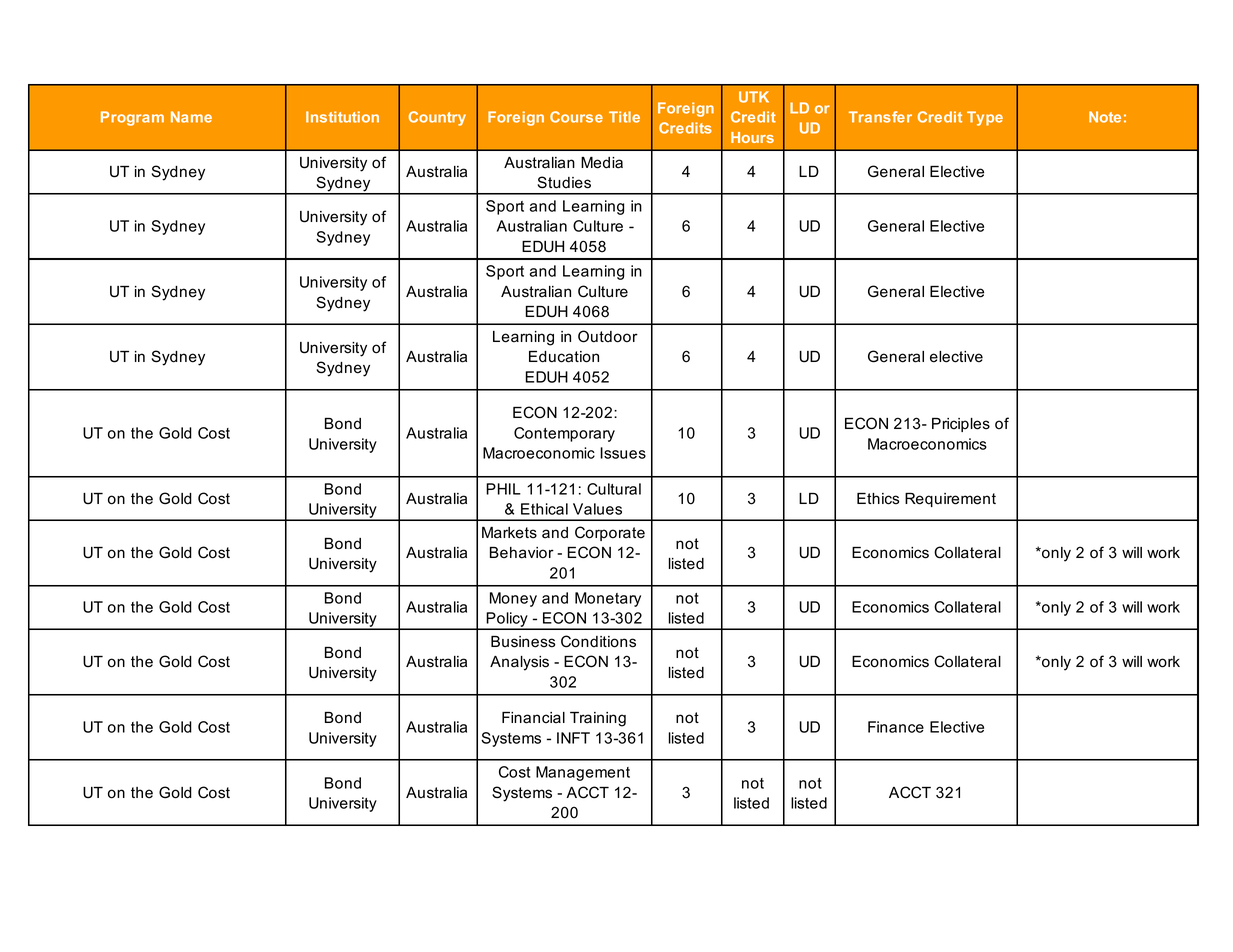 Image resolution: width=1233 pixels, height=952 pixels. What do you see at coordinates (608, 336) in the document?
I see `Outdoor` at bounding box center [608, 336].
